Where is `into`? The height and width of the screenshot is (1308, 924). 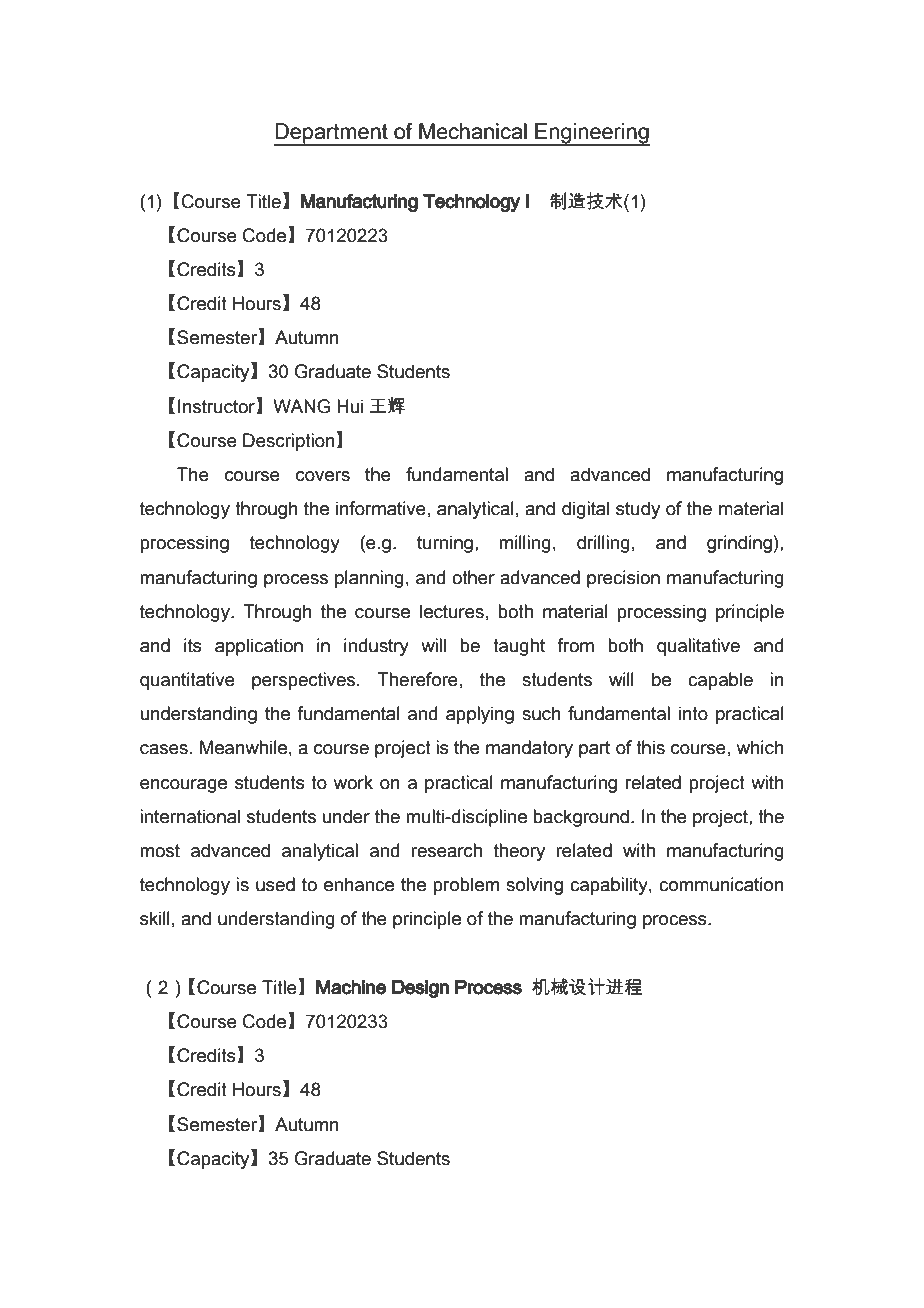 into is located at coordinates (693, 713).
